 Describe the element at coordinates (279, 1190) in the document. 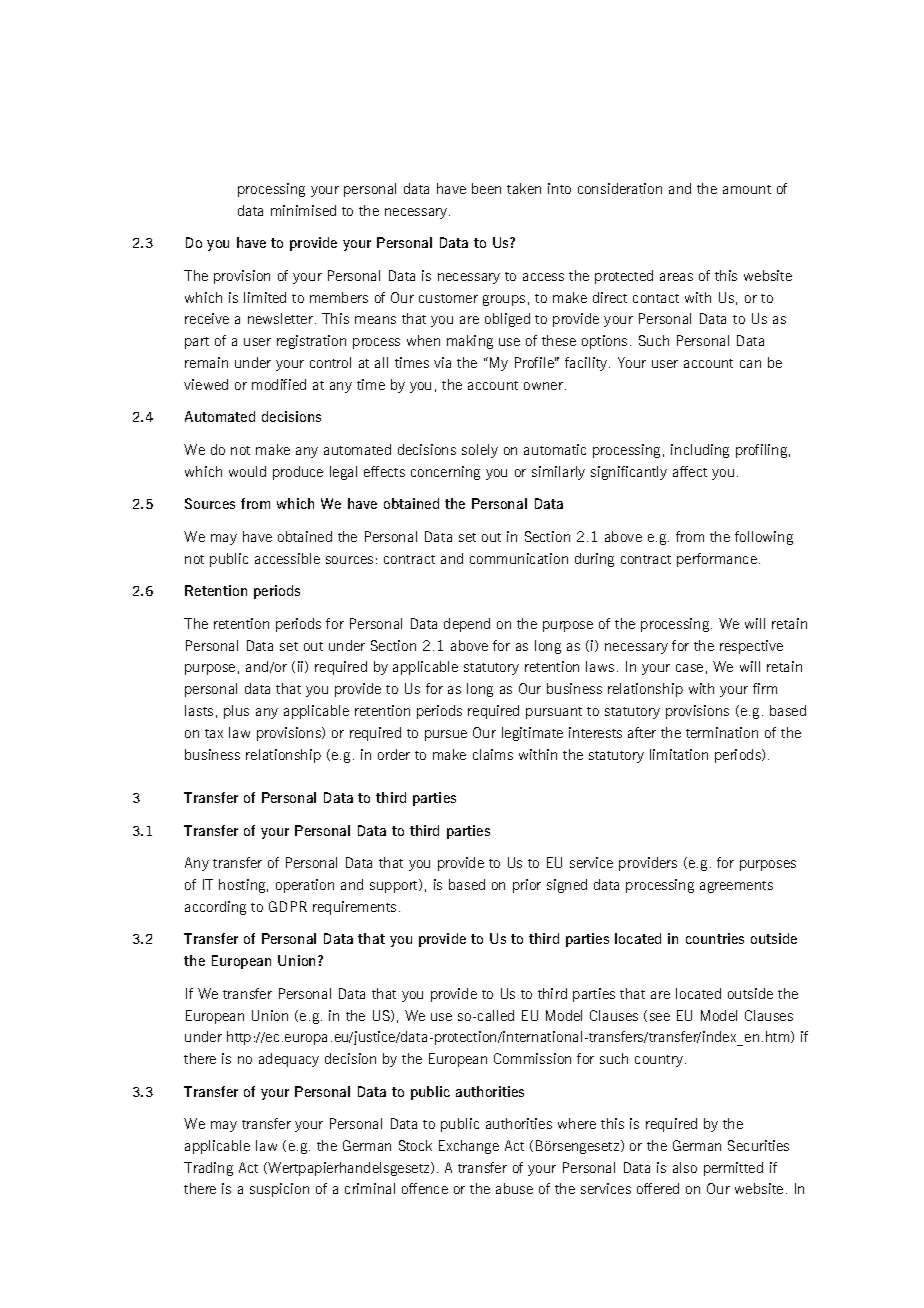

I see `suspicion` at that location.
